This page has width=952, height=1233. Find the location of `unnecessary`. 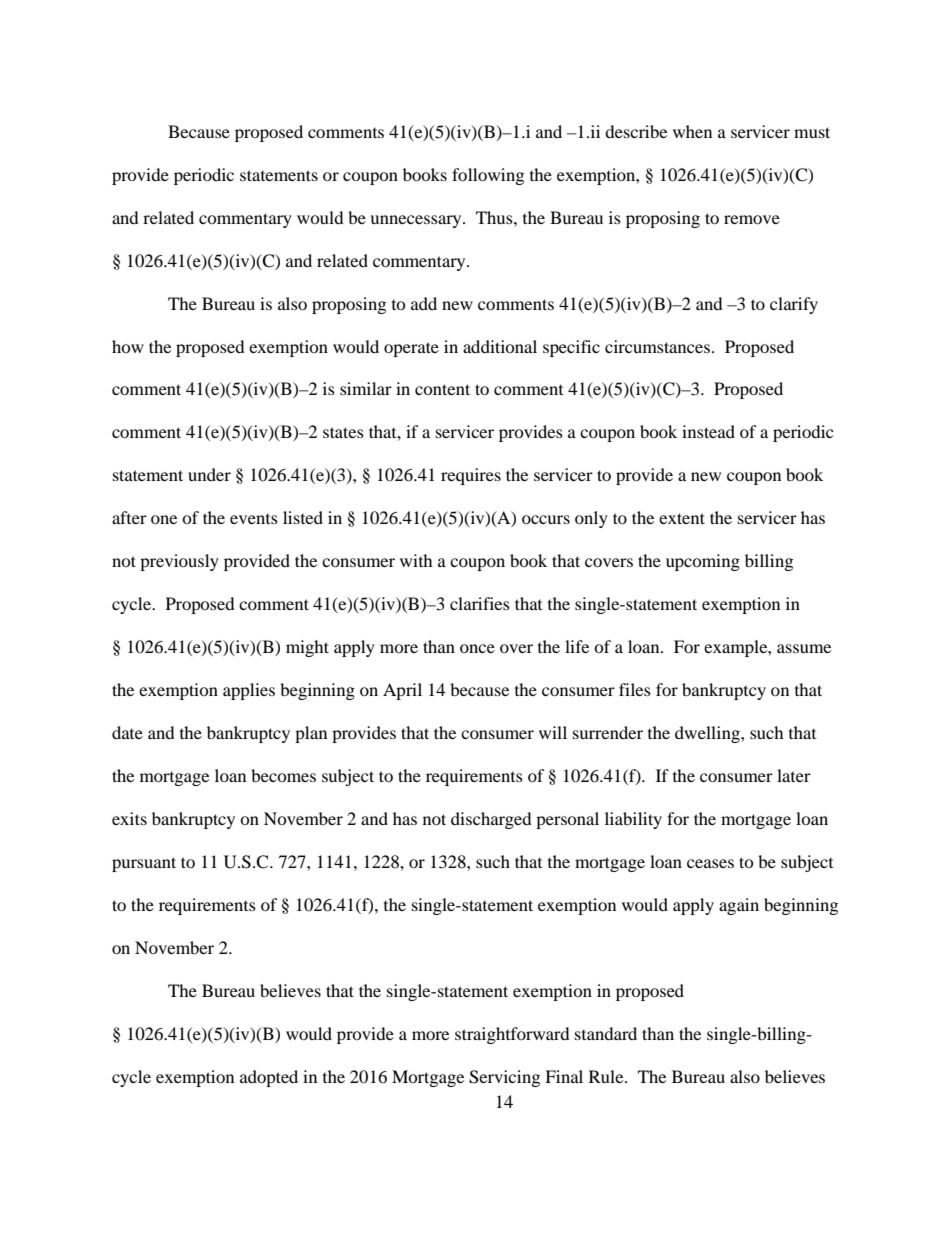

unnecessary is located at coordinates (417, 221).
